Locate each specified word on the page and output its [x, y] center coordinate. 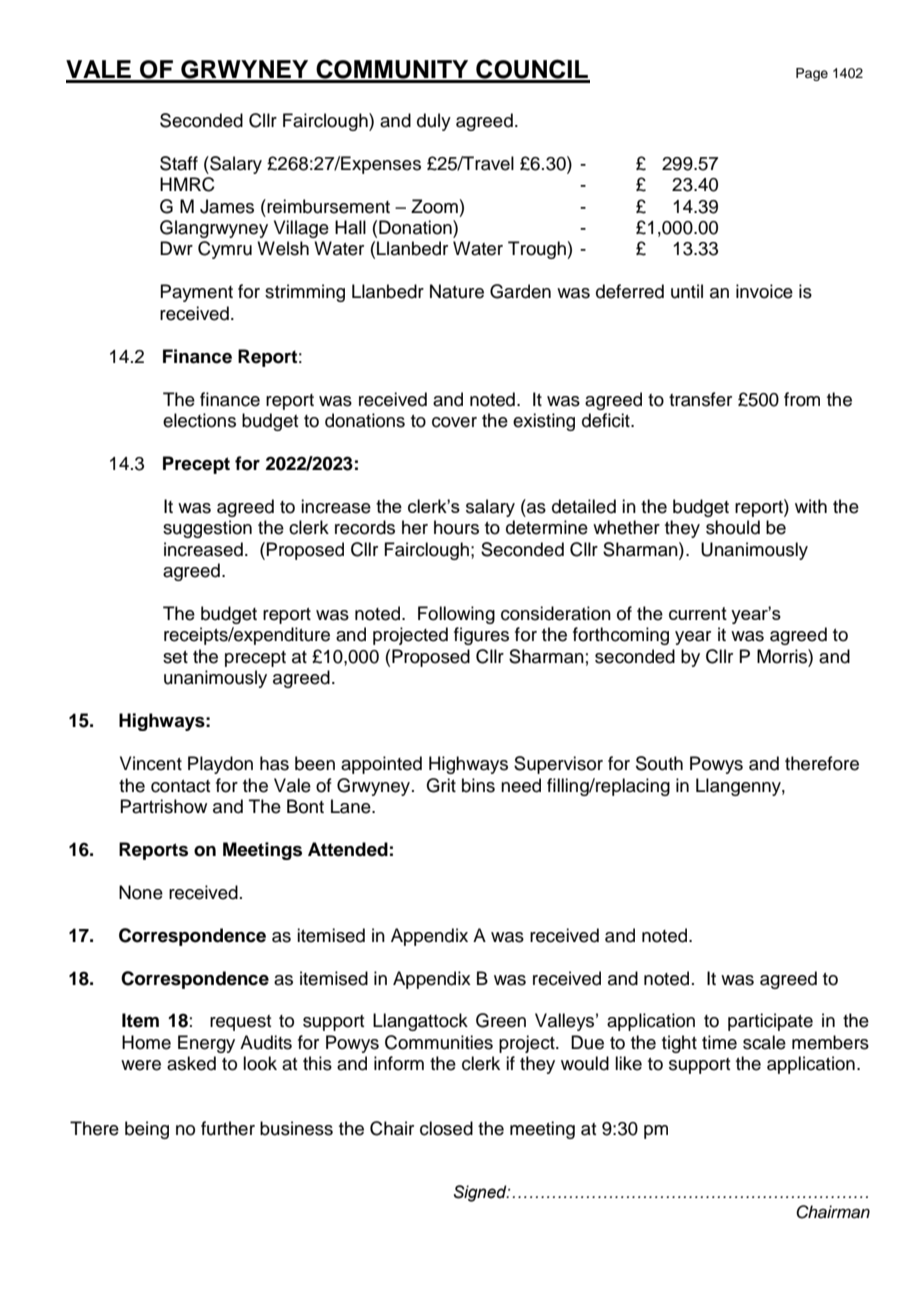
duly [434, 122]
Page [812, 74]
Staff [179, 163]
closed [446, 1128]
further [228, 1128]
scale [764, 1042]
